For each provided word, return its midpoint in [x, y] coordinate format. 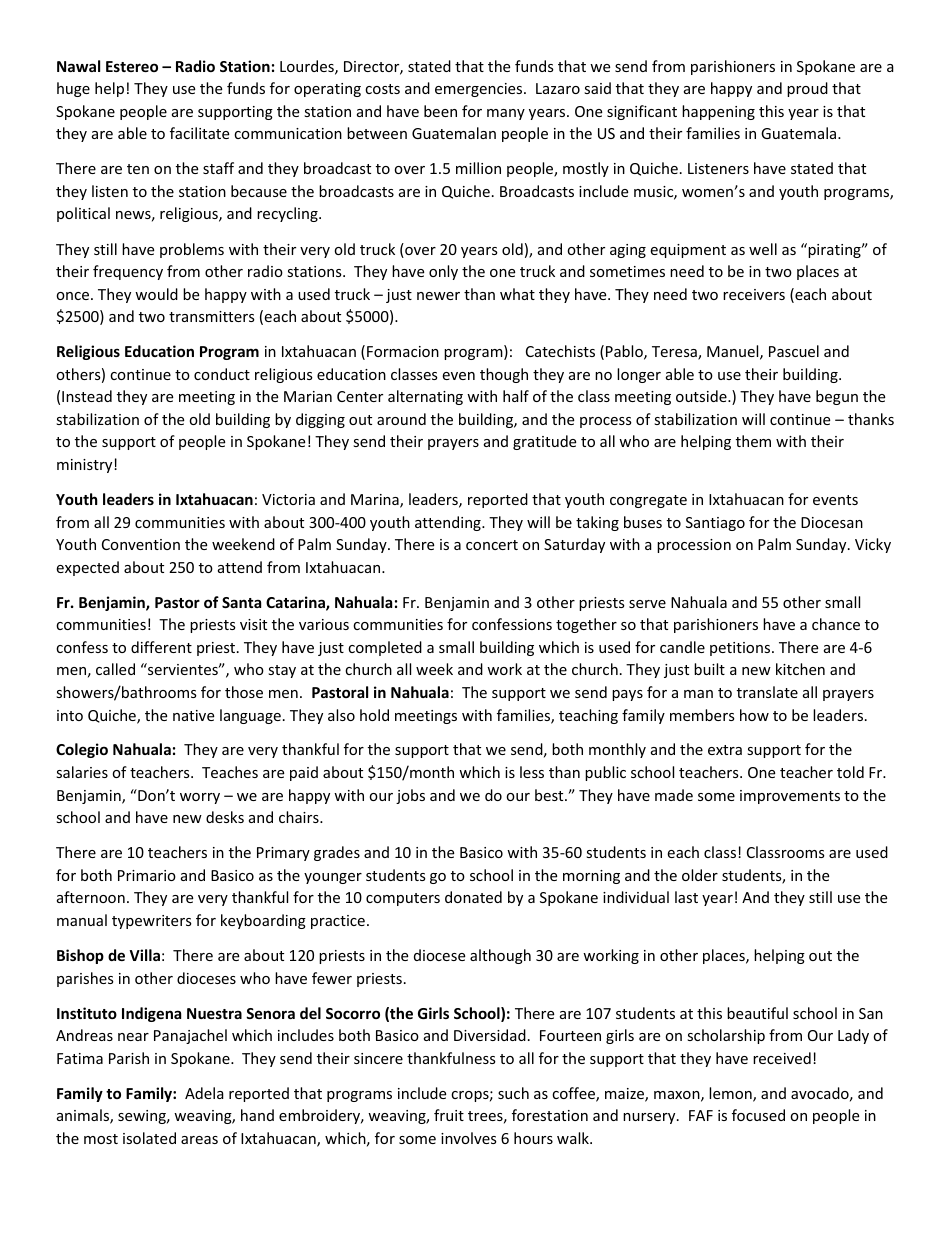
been [440, 111]
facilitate [199, 133]
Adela [204, 1093]
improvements [790, 797]
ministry [86, 466]
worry [200, 798]
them [753, 441]
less [532, 772]
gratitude [544, 442]
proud [807, 89]
